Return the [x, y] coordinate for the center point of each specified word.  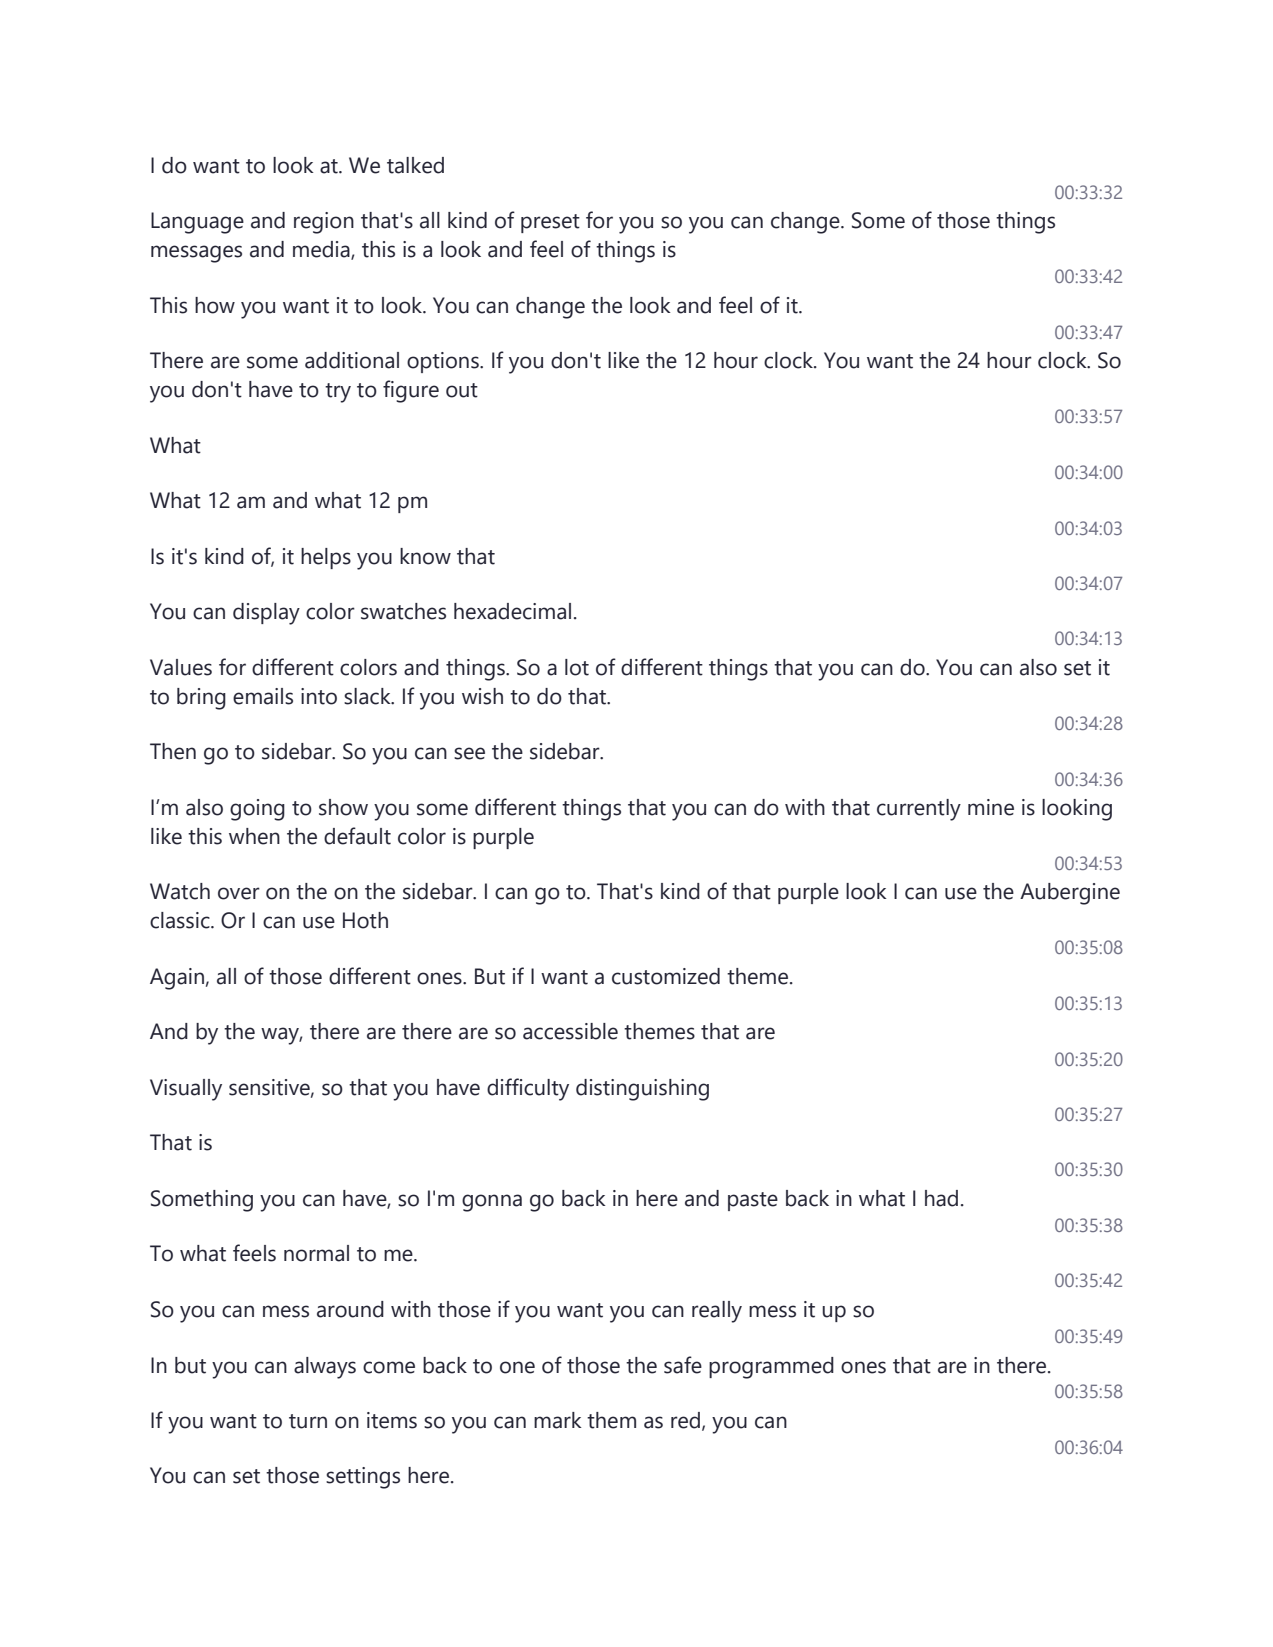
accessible [570, 1031]
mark [558, 1420]
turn [308, 1421]
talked [415, 165]
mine [991, 807]
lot [577, 667]
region [324, 223]
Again [177, 979]
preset [550, 223]
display [266, 614]
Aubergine [1070, 894]
